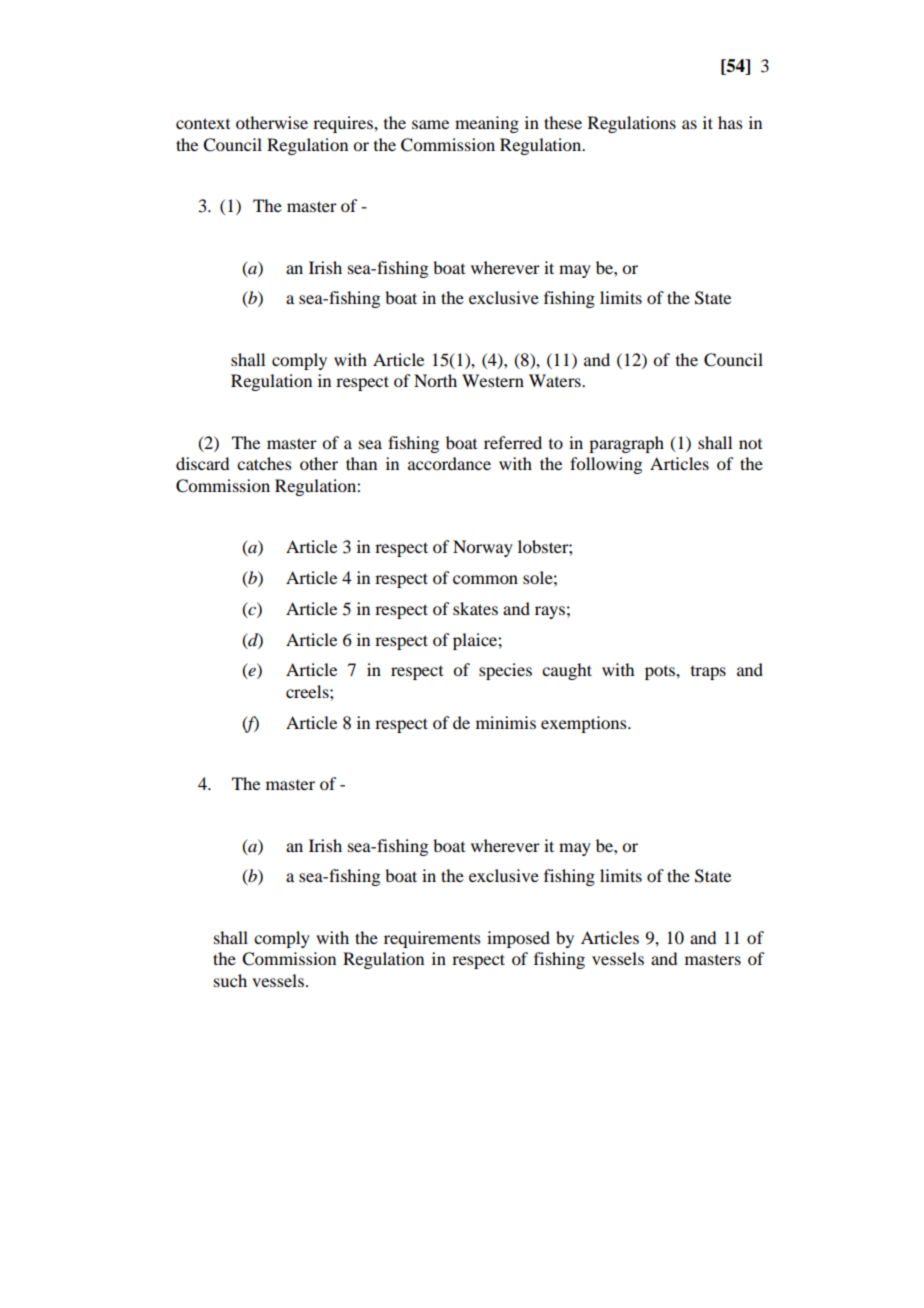 This screenshot has height=1308, width=924. Describe the element at coordinates (513, 442) in the screenshot. I see `referred` at that location.
